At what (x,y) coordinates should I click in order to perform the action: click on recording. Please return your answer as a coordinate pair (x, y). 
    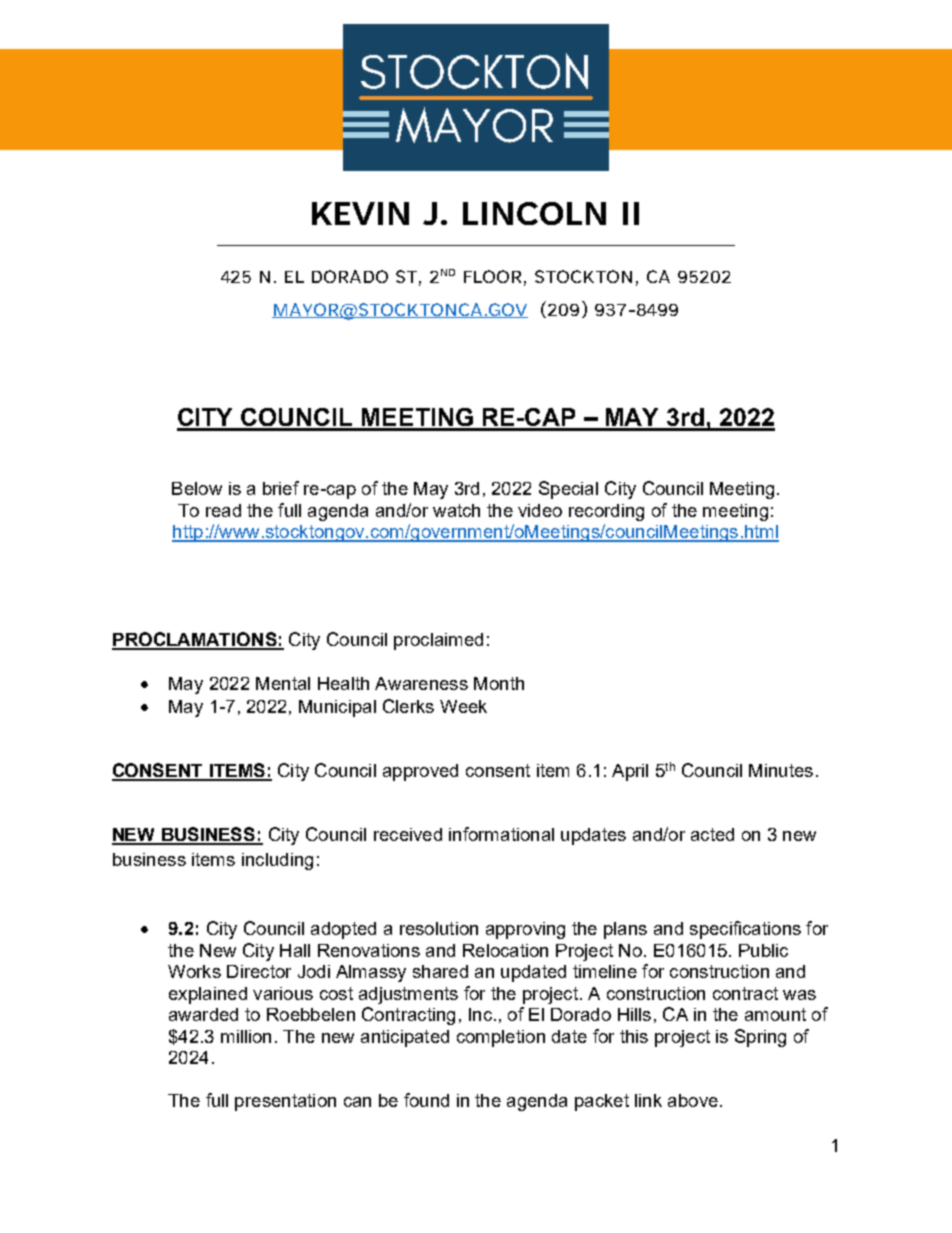
    Looking at the image, I should click on (606, 512).
